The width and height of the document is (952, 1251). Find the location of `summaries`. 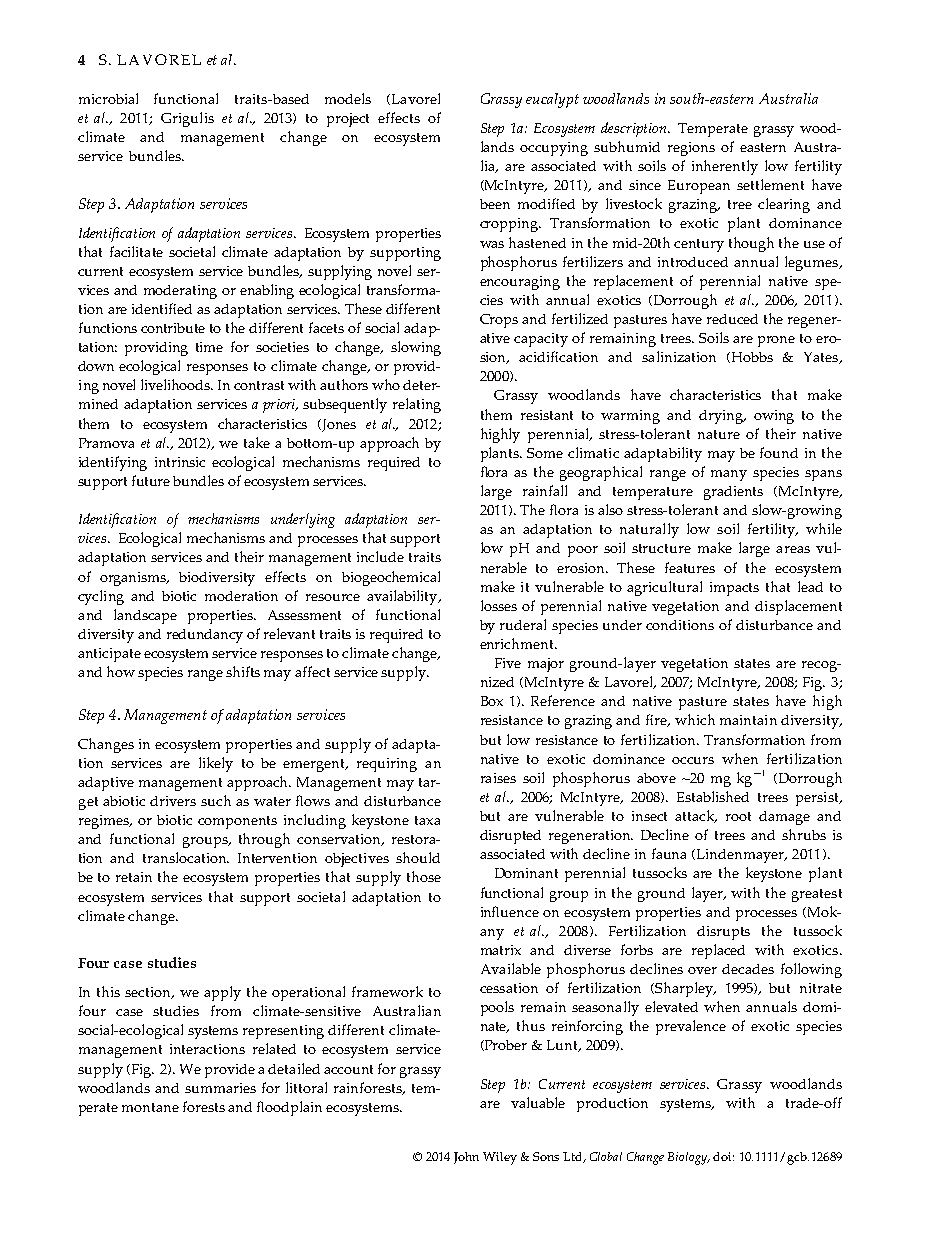

summaries is located at coordinates (220, 1088).
